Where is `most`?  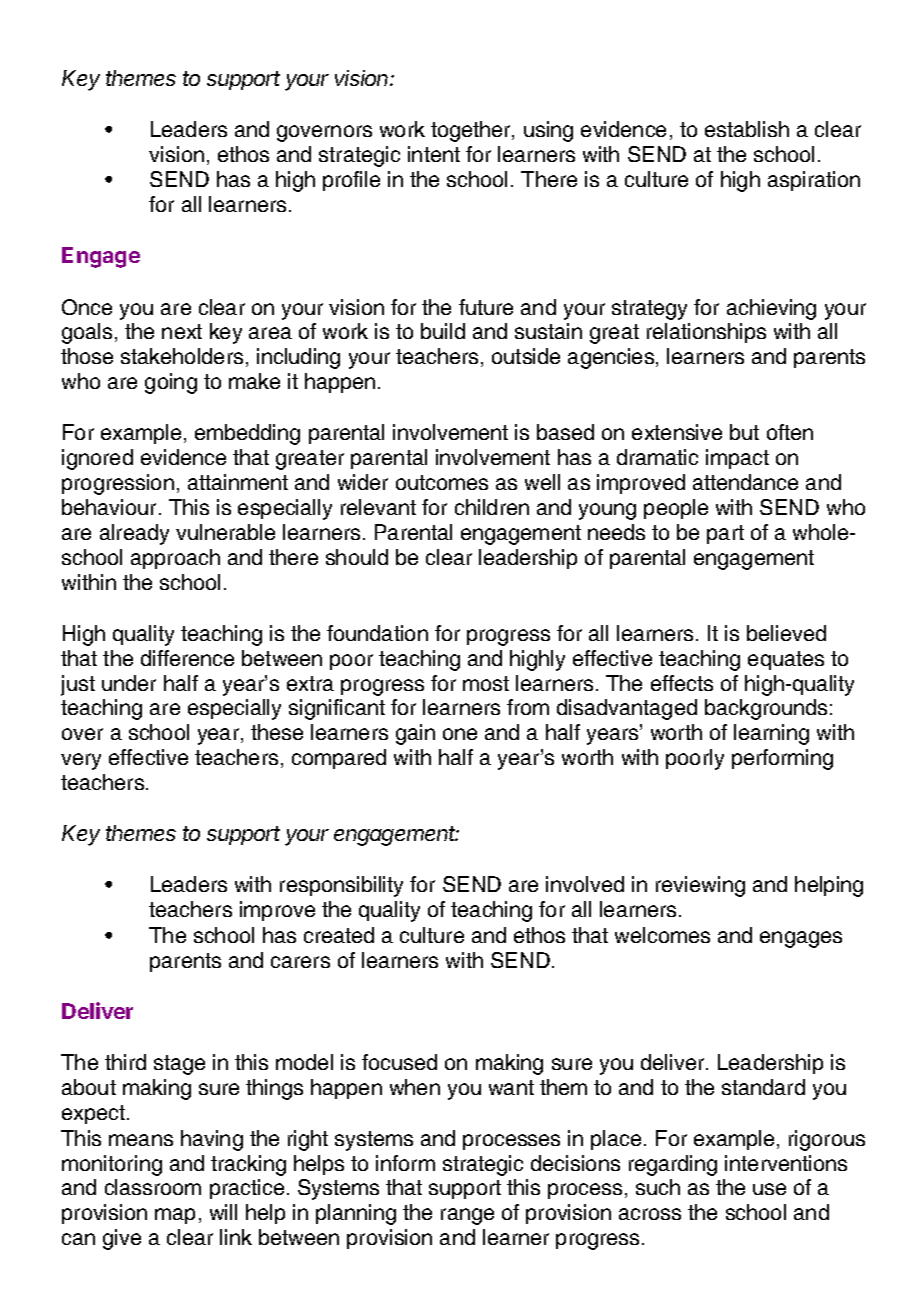
most is located at coordinates (486, 683).
